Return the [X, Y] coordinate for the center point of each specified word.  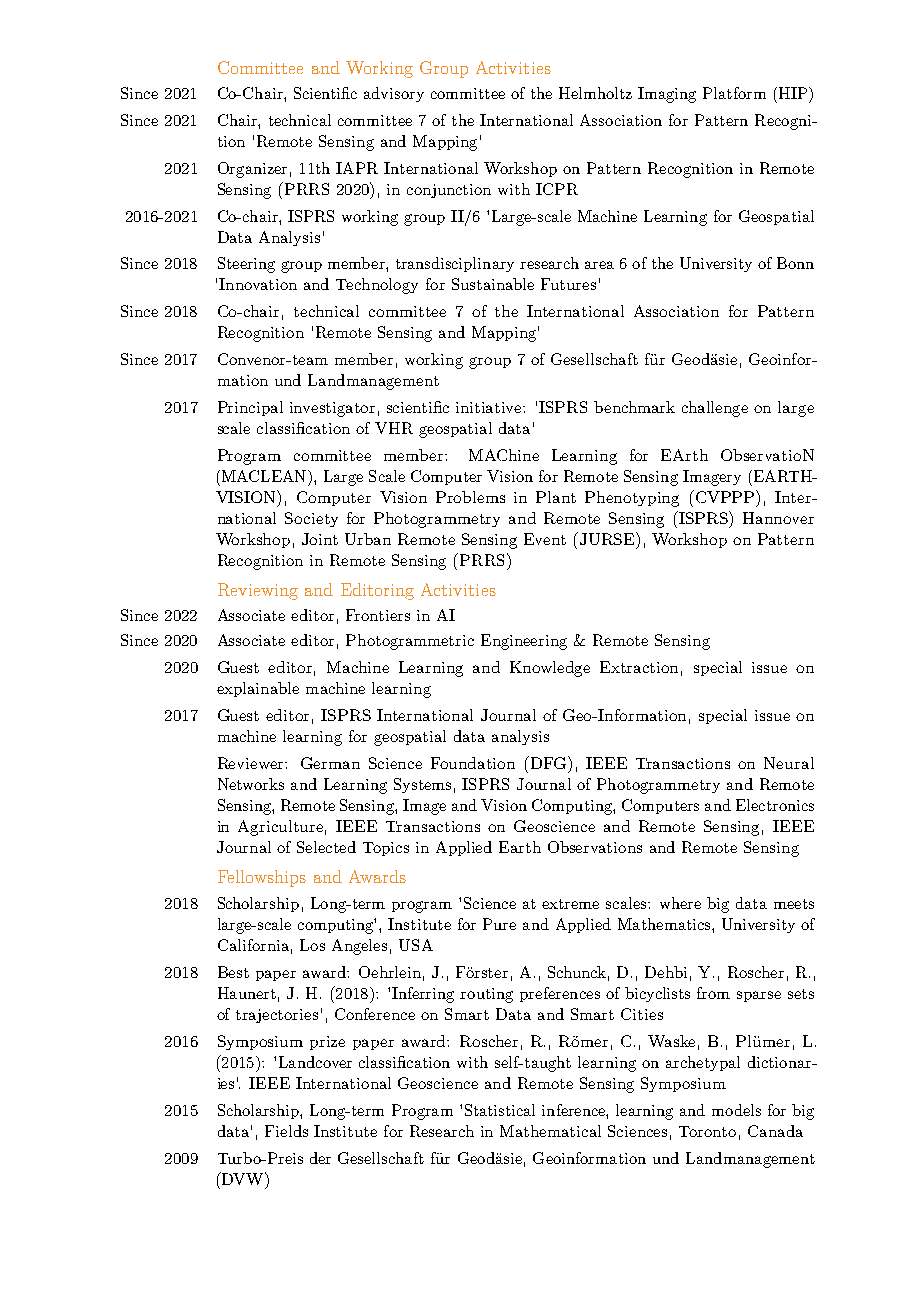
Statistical [500, 1110]
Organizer [252, 170]
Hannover [778, 518]
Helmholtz [595, 93]
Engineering [524, 642]
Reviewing [258, 591]
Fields [286, 1131]
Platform [734, 93]
